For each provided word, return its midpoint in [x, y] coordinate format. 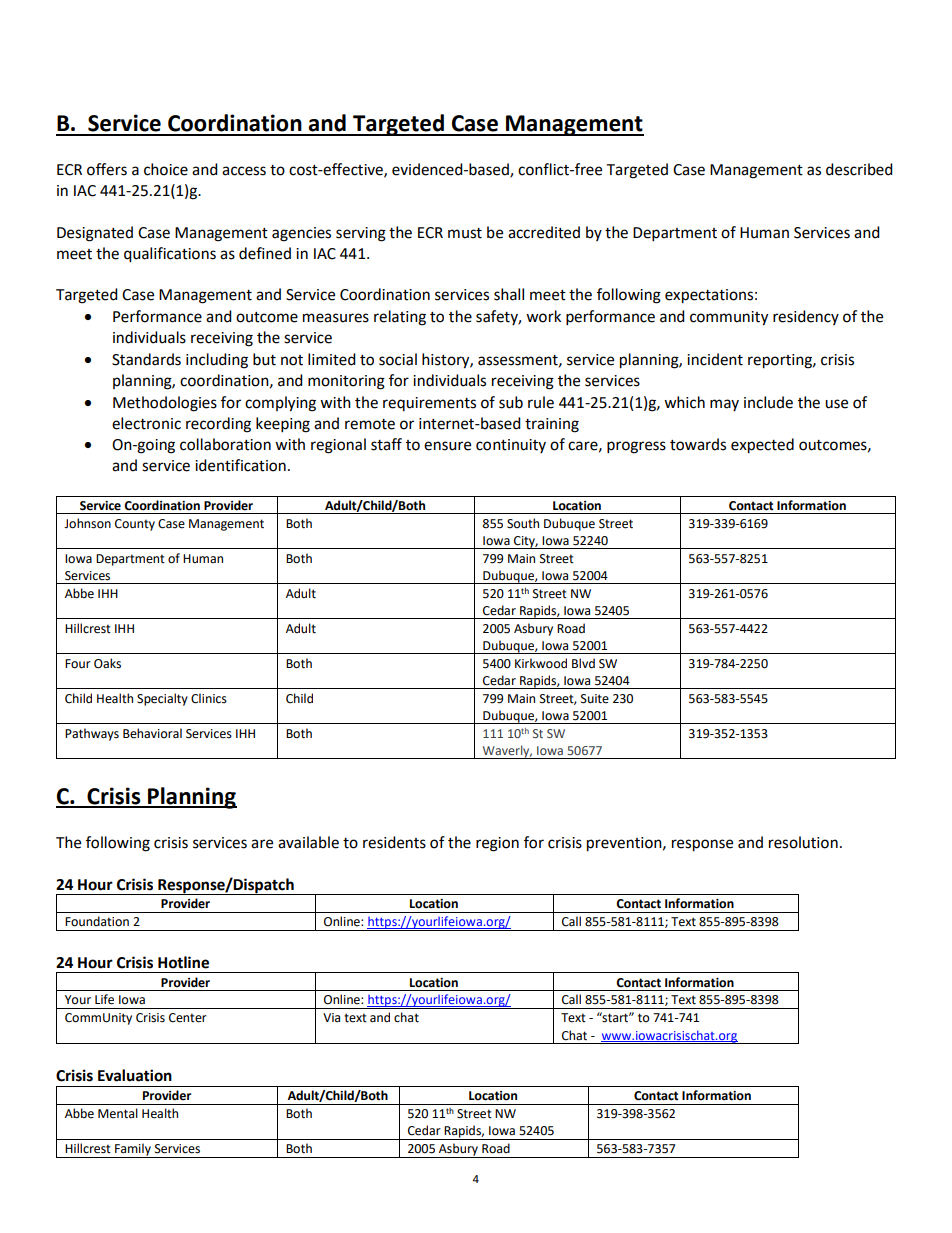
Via [331, 1017]
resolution [803, 842]
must [465, 233]
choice [166, 169]
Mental [118, 1113]
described [859, 169]
